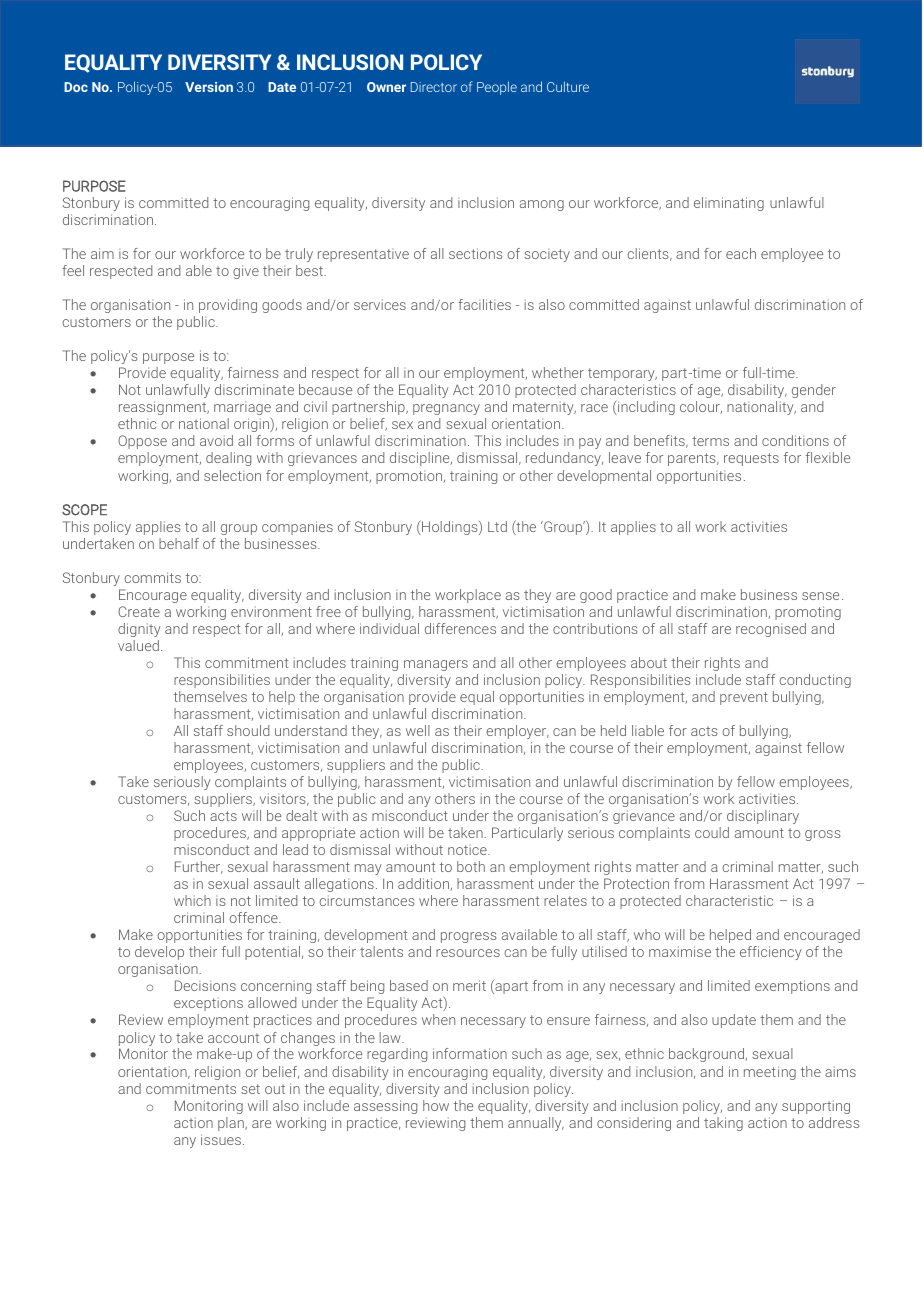 This page has width=924, height=1305. What do you see at coordinates (771, 630) in the page?
I see `recognised` at bounding box center [771, 630].
